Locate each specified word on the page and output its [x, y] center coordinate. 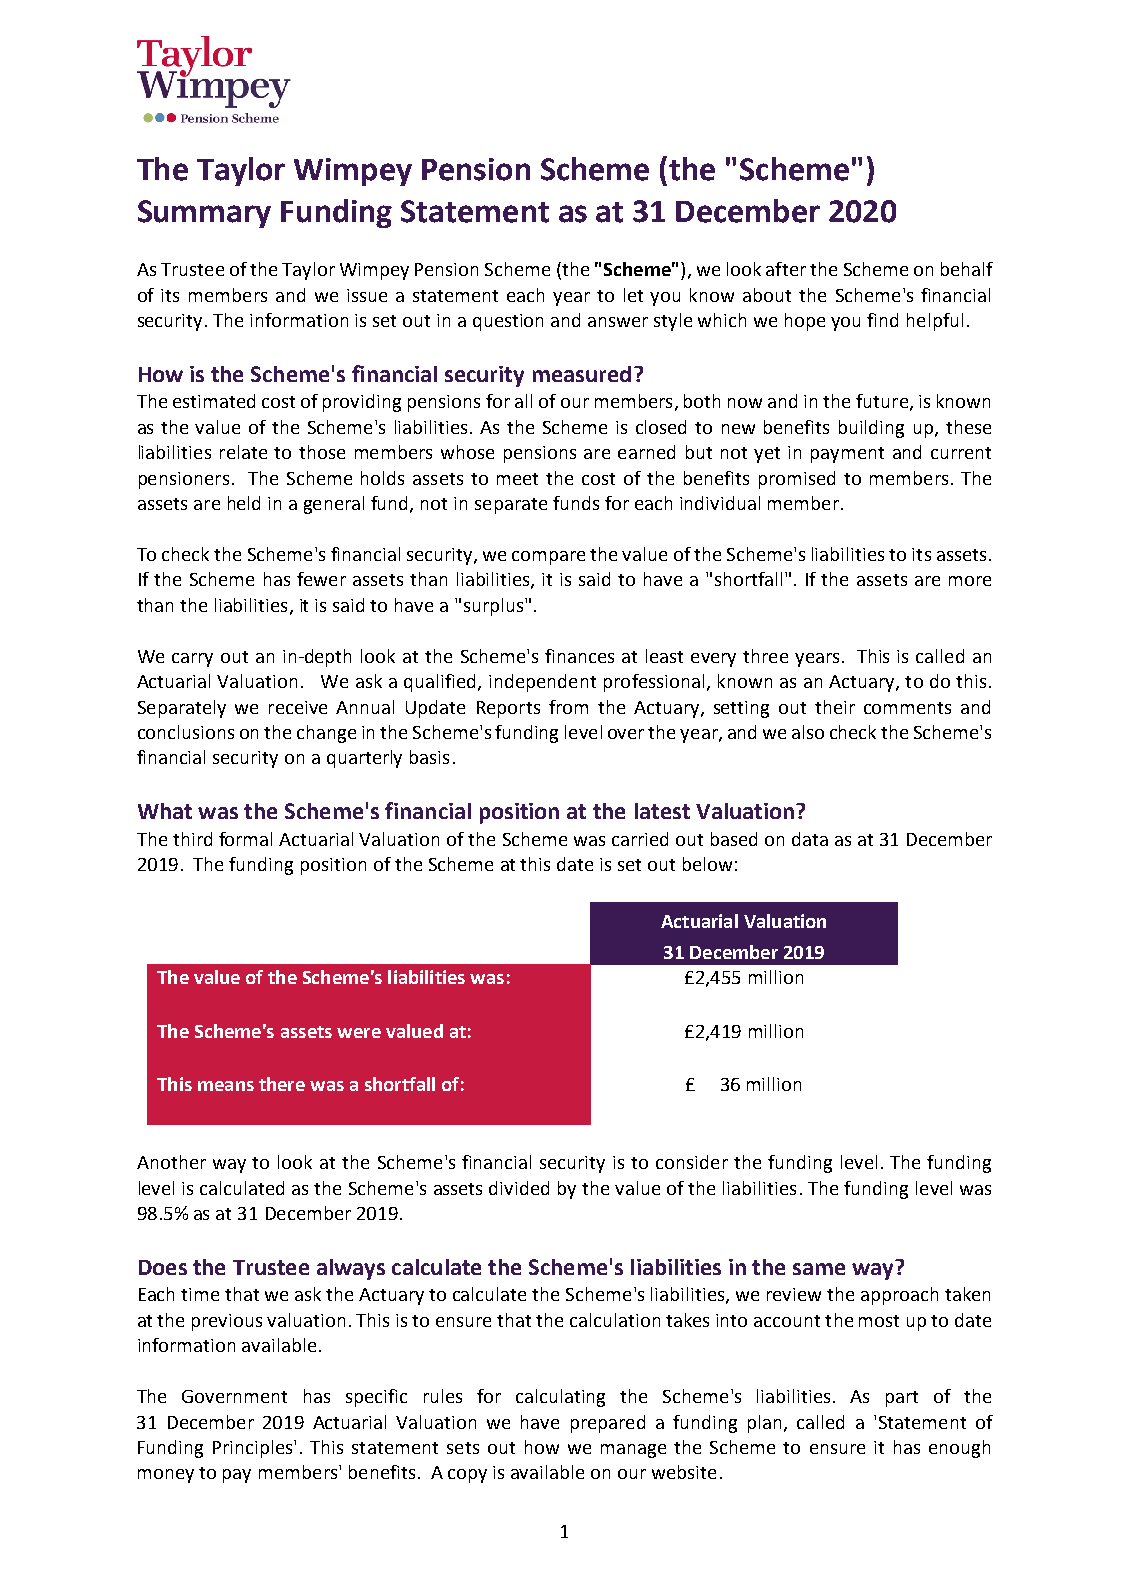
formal [245, 839]
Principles [254, 1449]
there [282, 1084]
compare [548, 558]
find [882, 320]
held [244, 503]
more [970, 581]
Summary [204, 214]
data [810, 839]
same [819, 1269]
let [633, 295]
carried [640, 839]
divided [519, 1188]
